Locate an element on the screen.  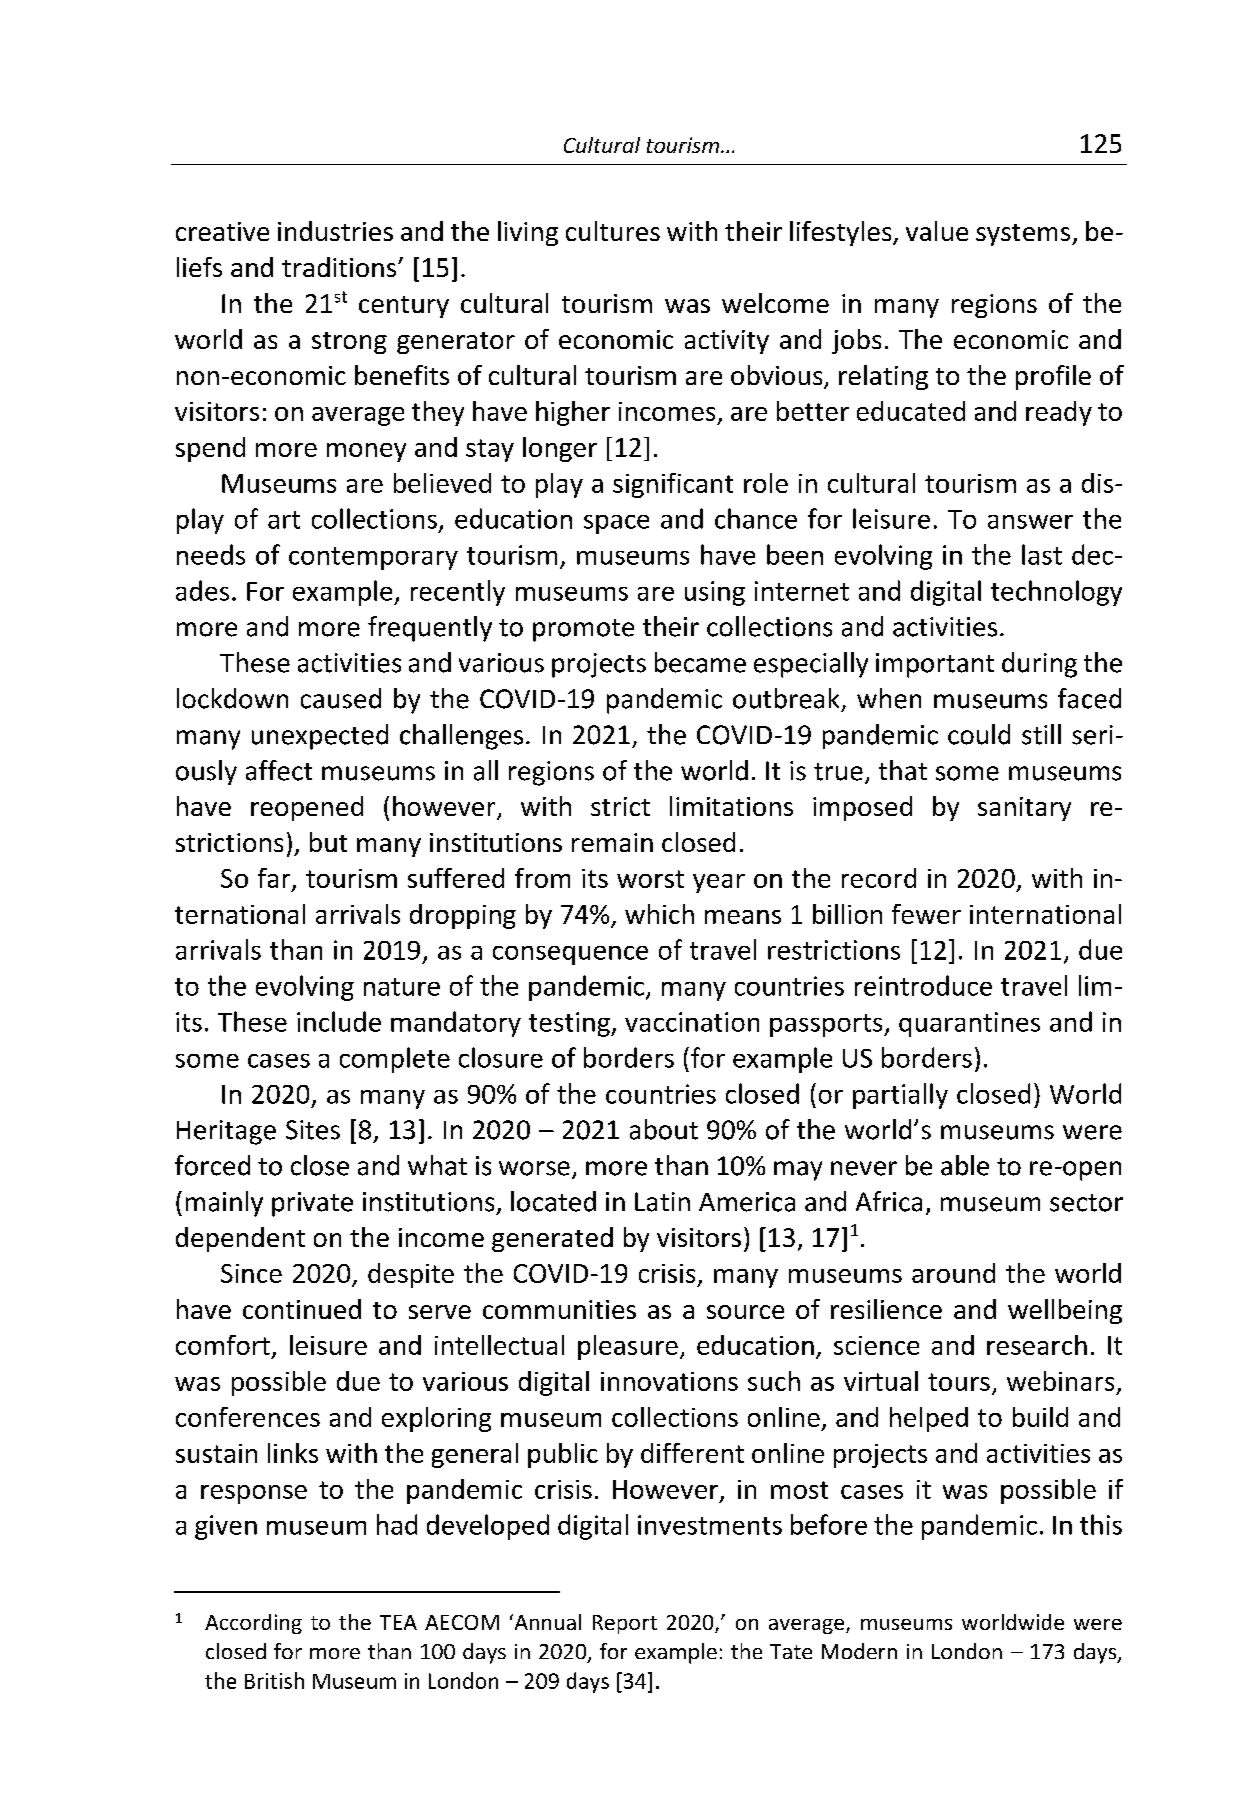
Modern is located at coordinates (859, 1651).
